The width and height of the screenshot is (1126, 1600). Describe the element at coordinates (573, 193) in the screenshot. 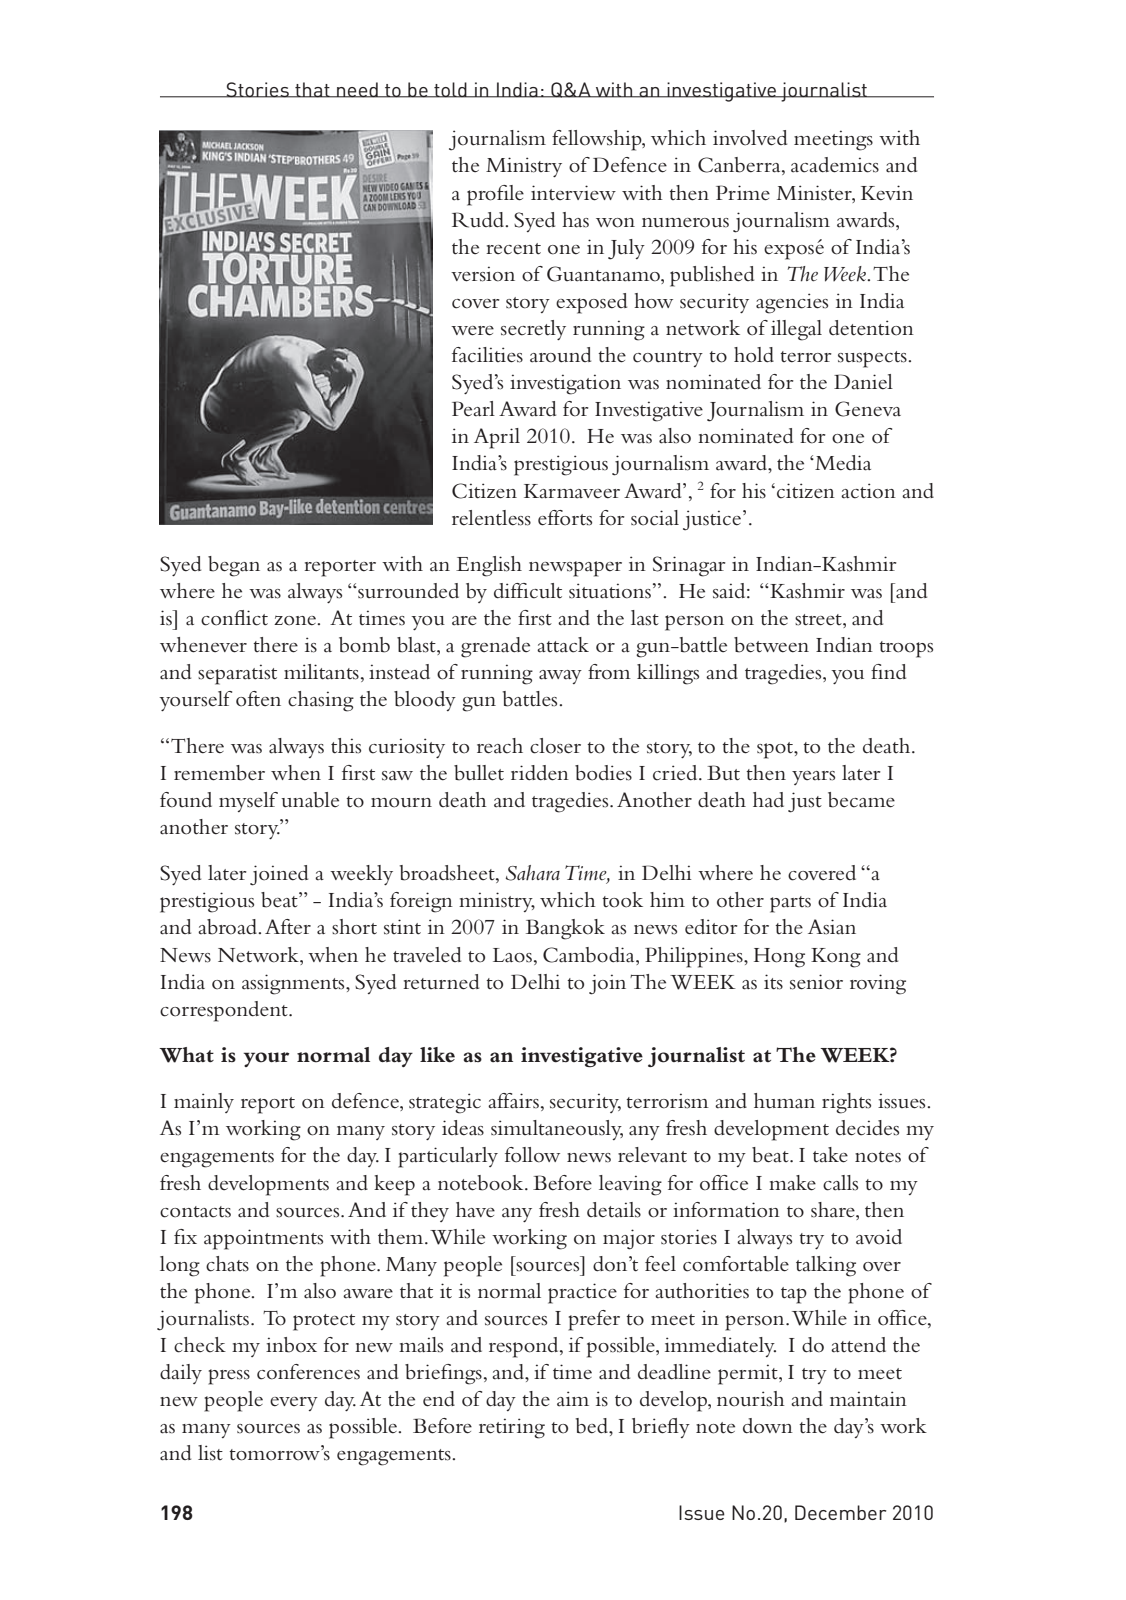

I see `interview` at that location.
